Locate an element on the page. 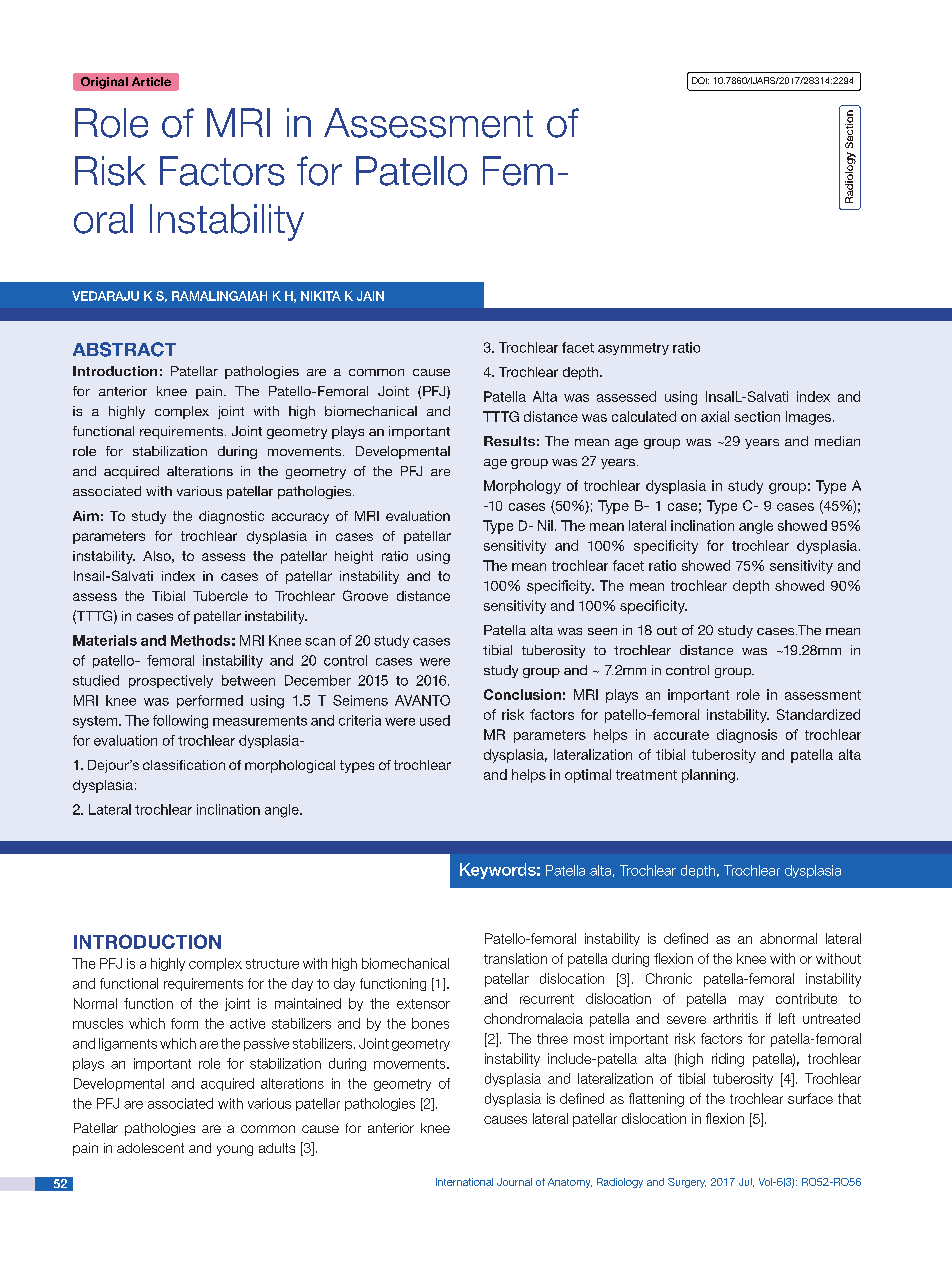  Article is located at coordinates (151, 81).
